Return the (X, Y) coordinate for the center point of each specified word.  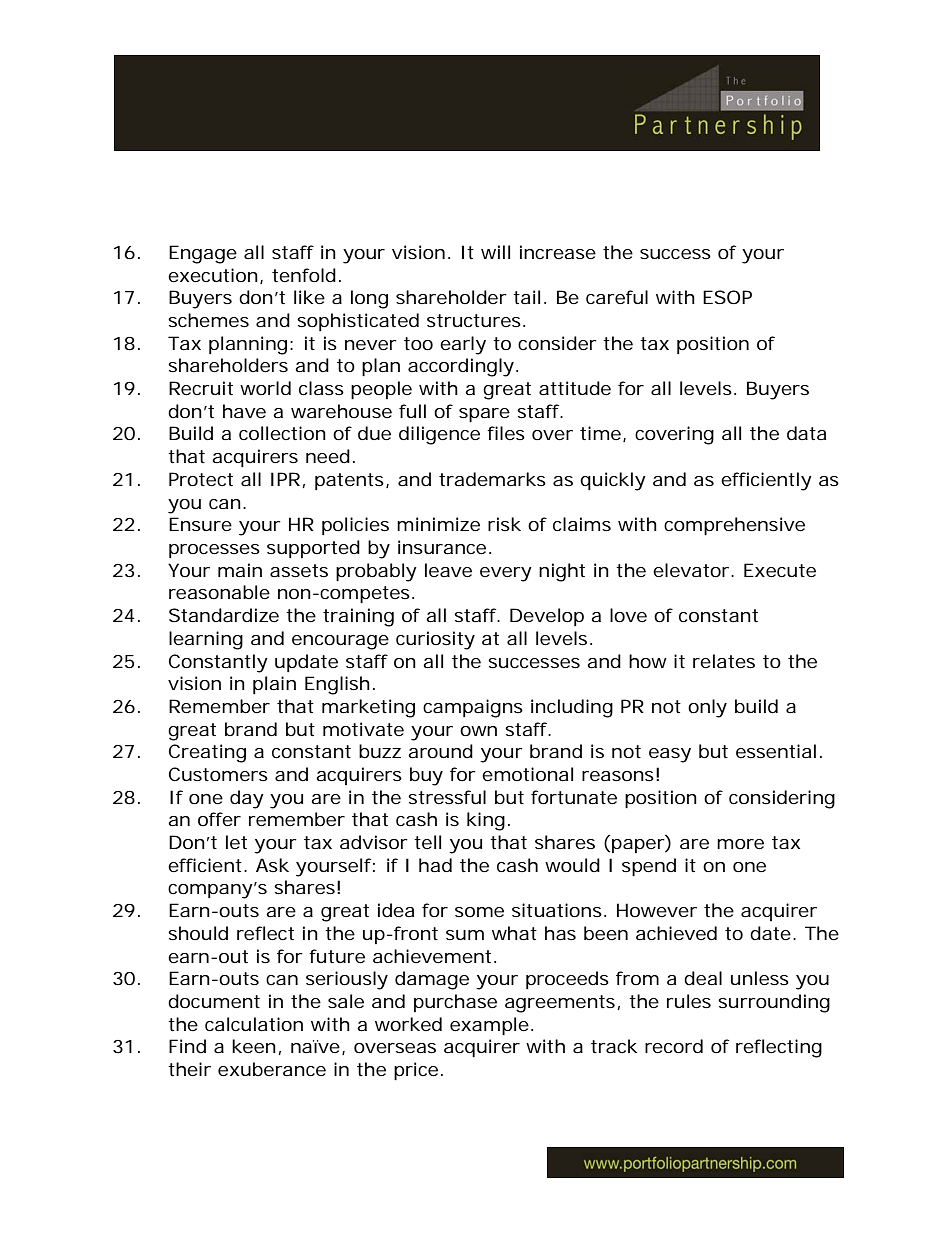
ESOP (727, 297)
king (486, 821)
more (740, 844)
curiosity (435, 640)
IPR (285, 479)
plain (274, 685)
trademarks (492, 479)
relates (724, 661)
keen (254, 1046)
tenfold (304, 275)
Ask (272, 865)
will (495, 252)
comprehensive (734, 526)
